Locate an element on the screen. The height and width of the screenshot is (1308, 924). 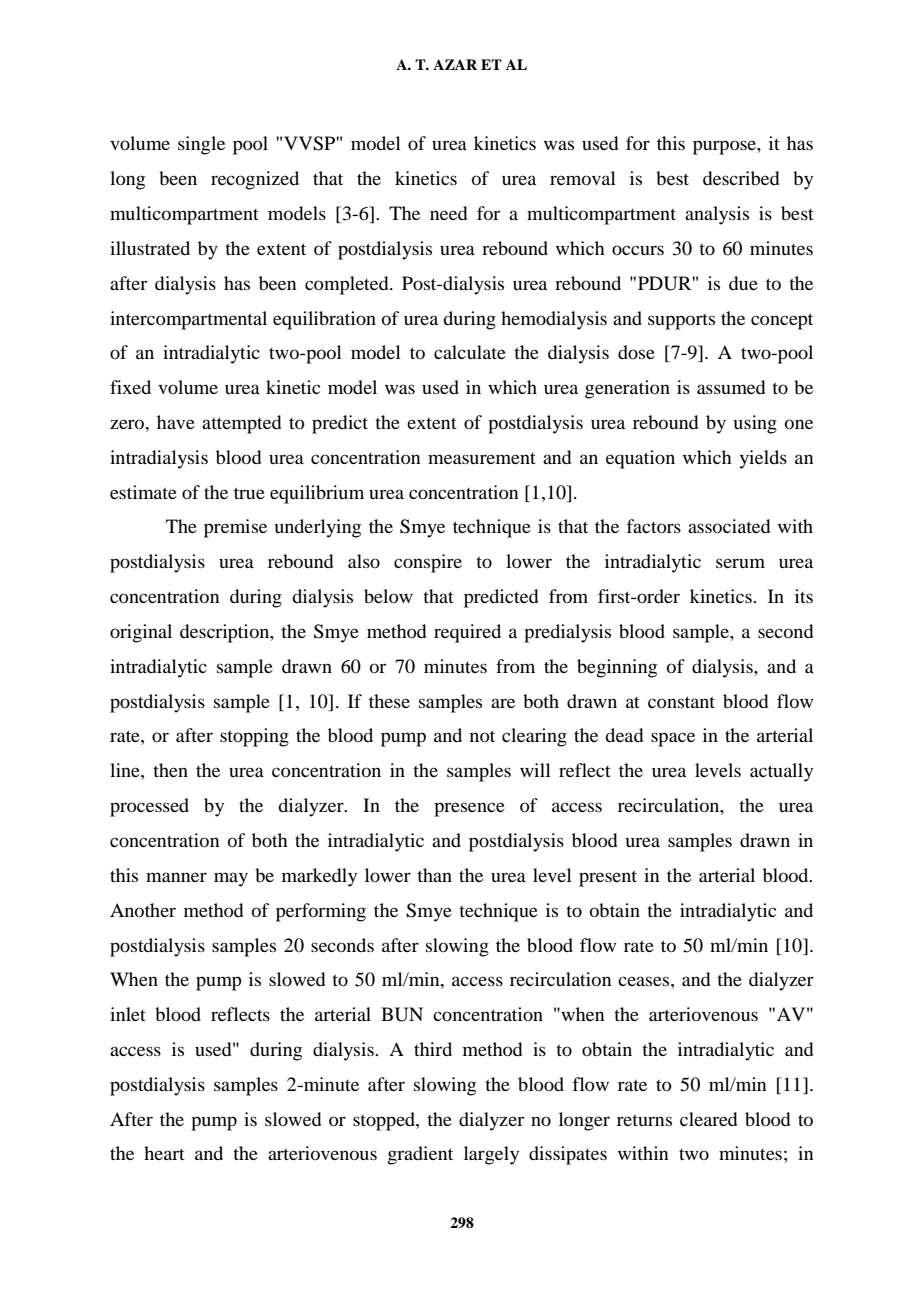
assumed is located at coordinates (731, 387).
